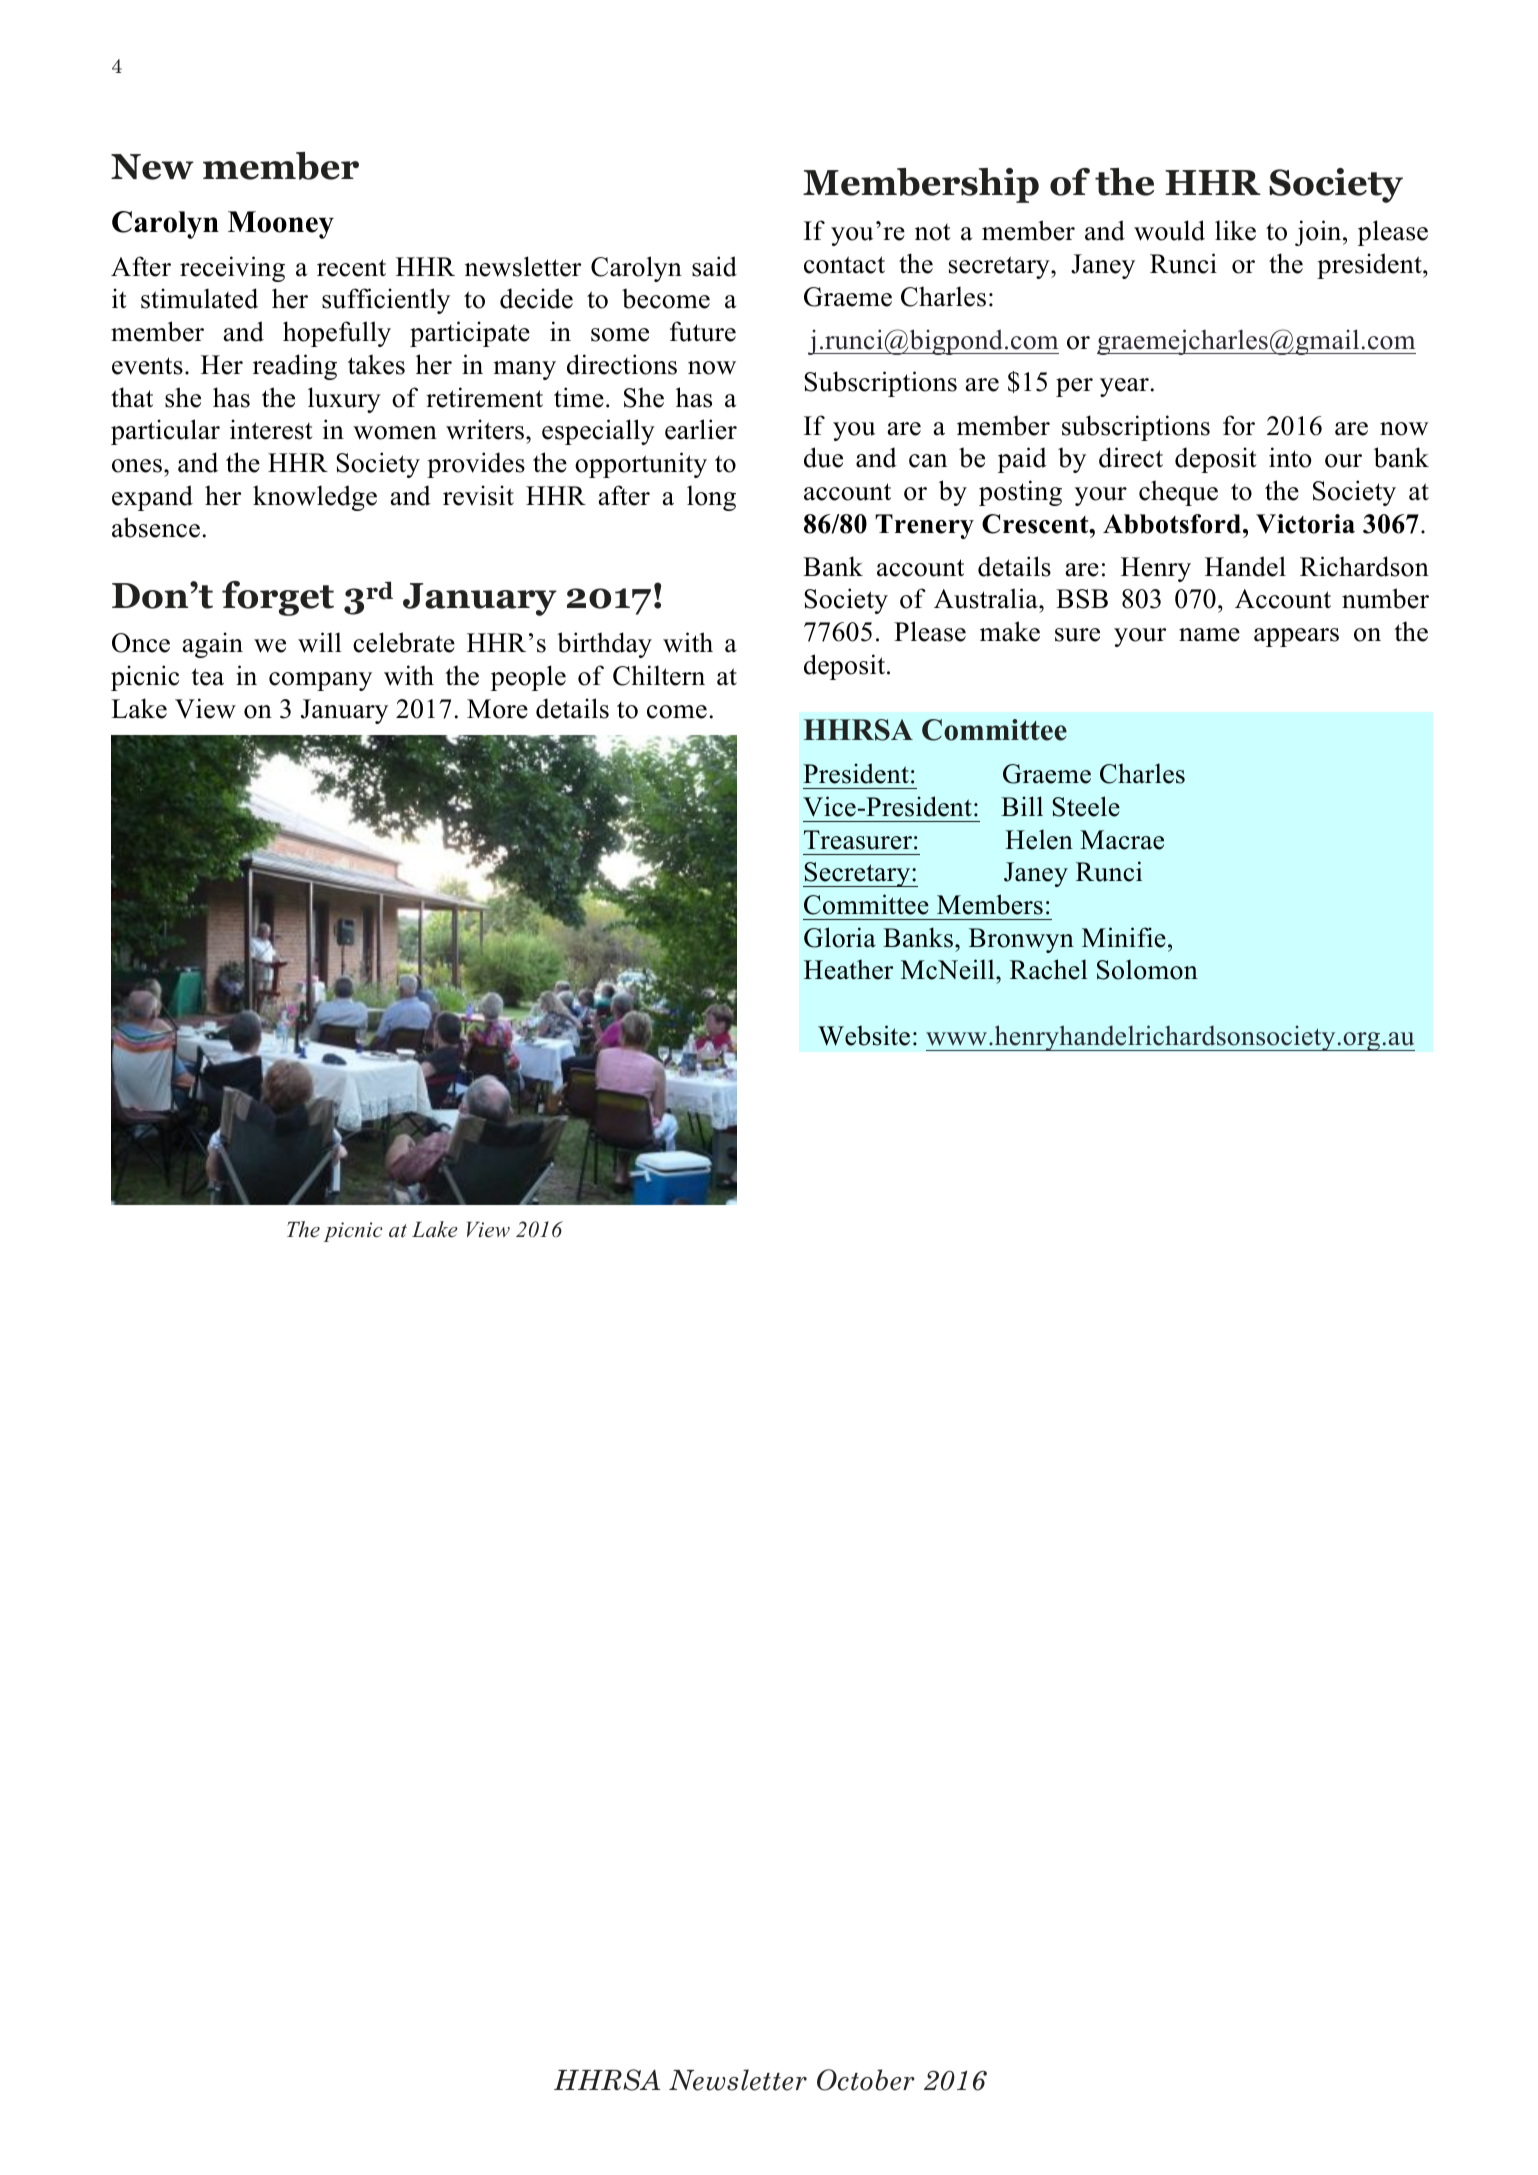 This screenshot has height=2175, width=1538. Describe the element at coordinates (1147, 969) in the screenshot. I see `Solomon` at that location.
